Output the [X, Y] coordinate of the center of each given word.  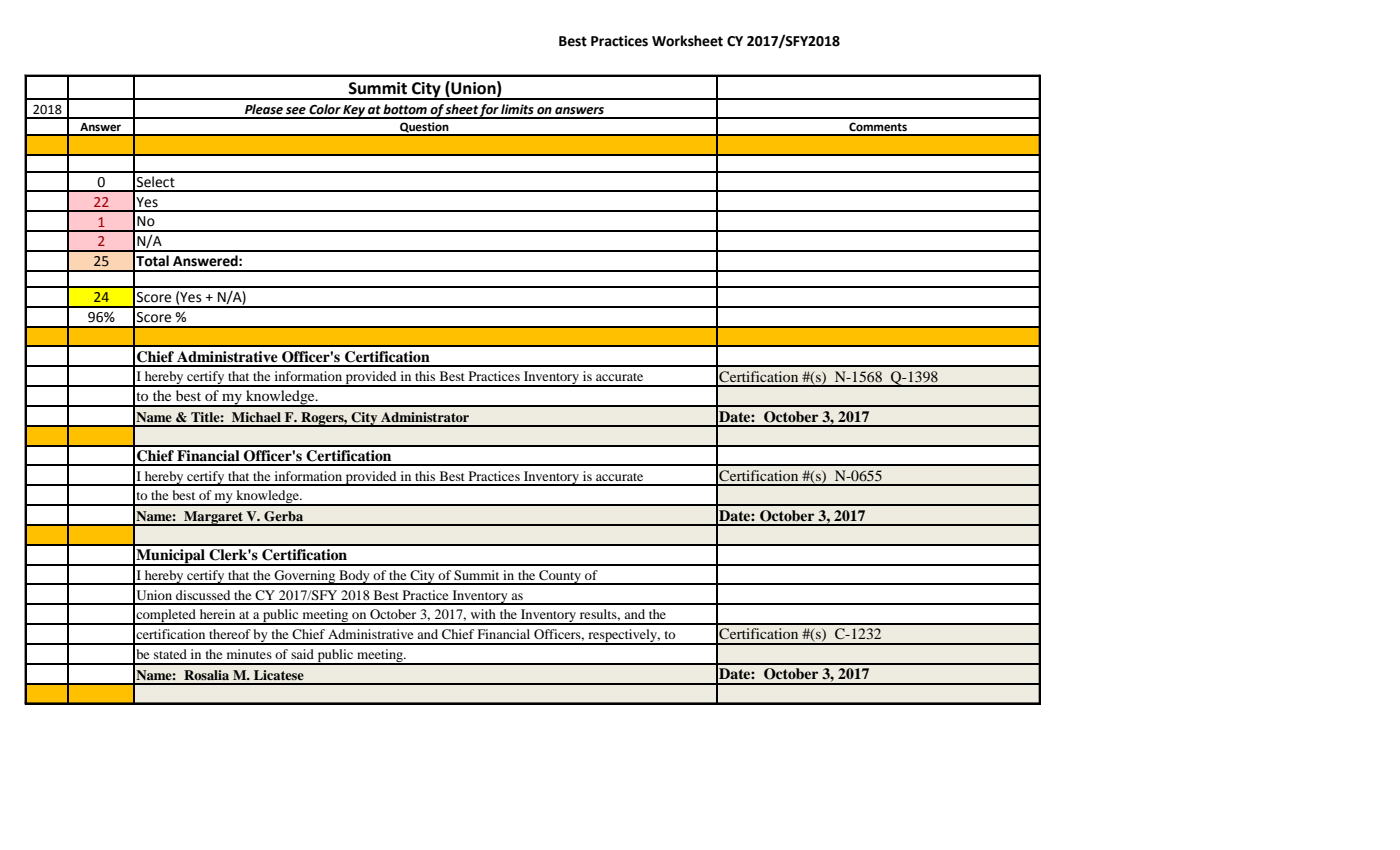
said [302, 654]
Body [354, 577]
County [560, 577]
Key [354, 112]
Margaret [213, 518]
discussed [203, 595]
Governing [305, 577]
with [483, 614]
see [296, 111]
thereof [230, 634]
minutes [249, 654]
